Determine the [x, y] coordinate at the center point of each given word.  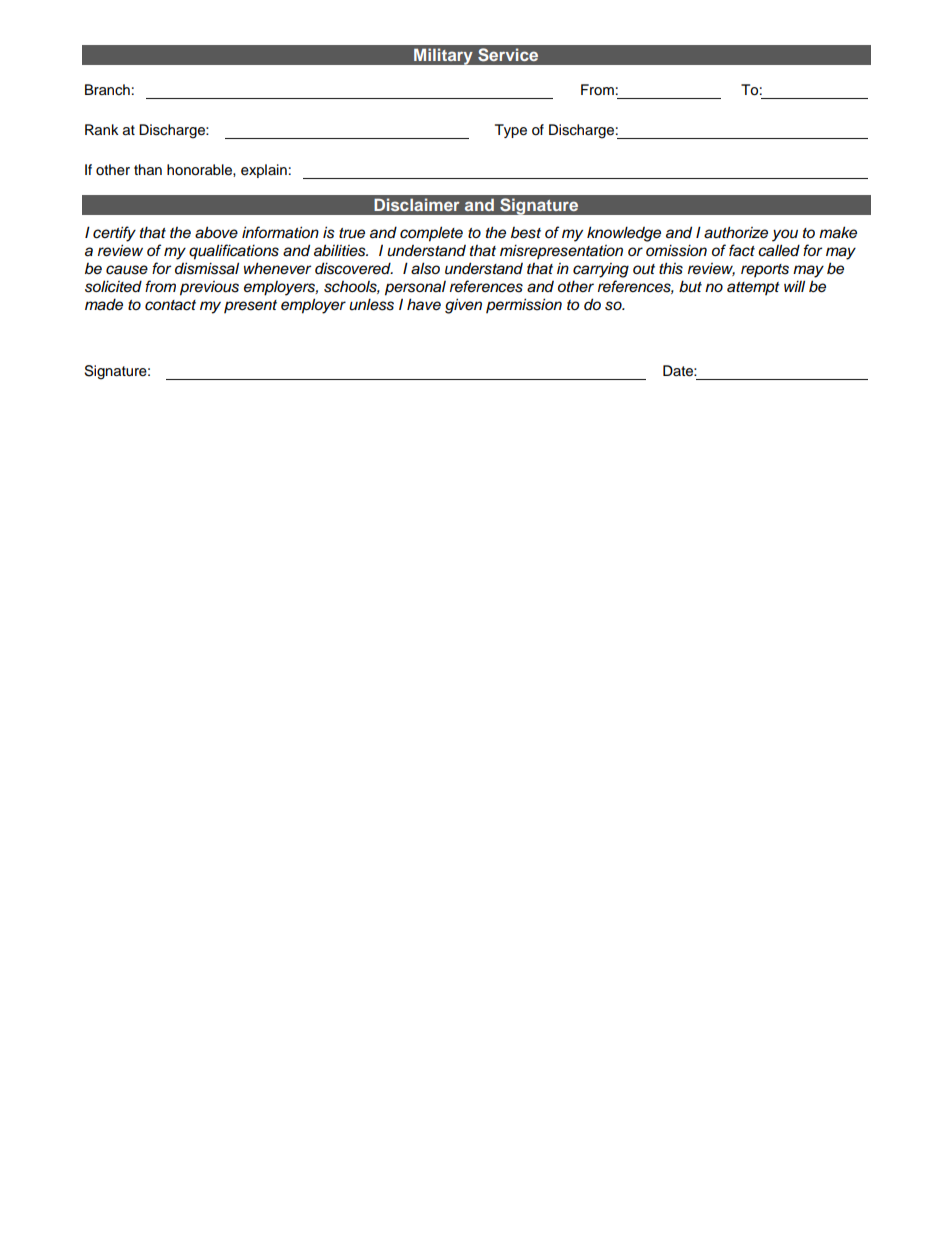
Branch [107, 89]
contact [170, 305]
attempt [753, 289]
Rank [102, 130]
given [463, 306]
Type [511, 131]
